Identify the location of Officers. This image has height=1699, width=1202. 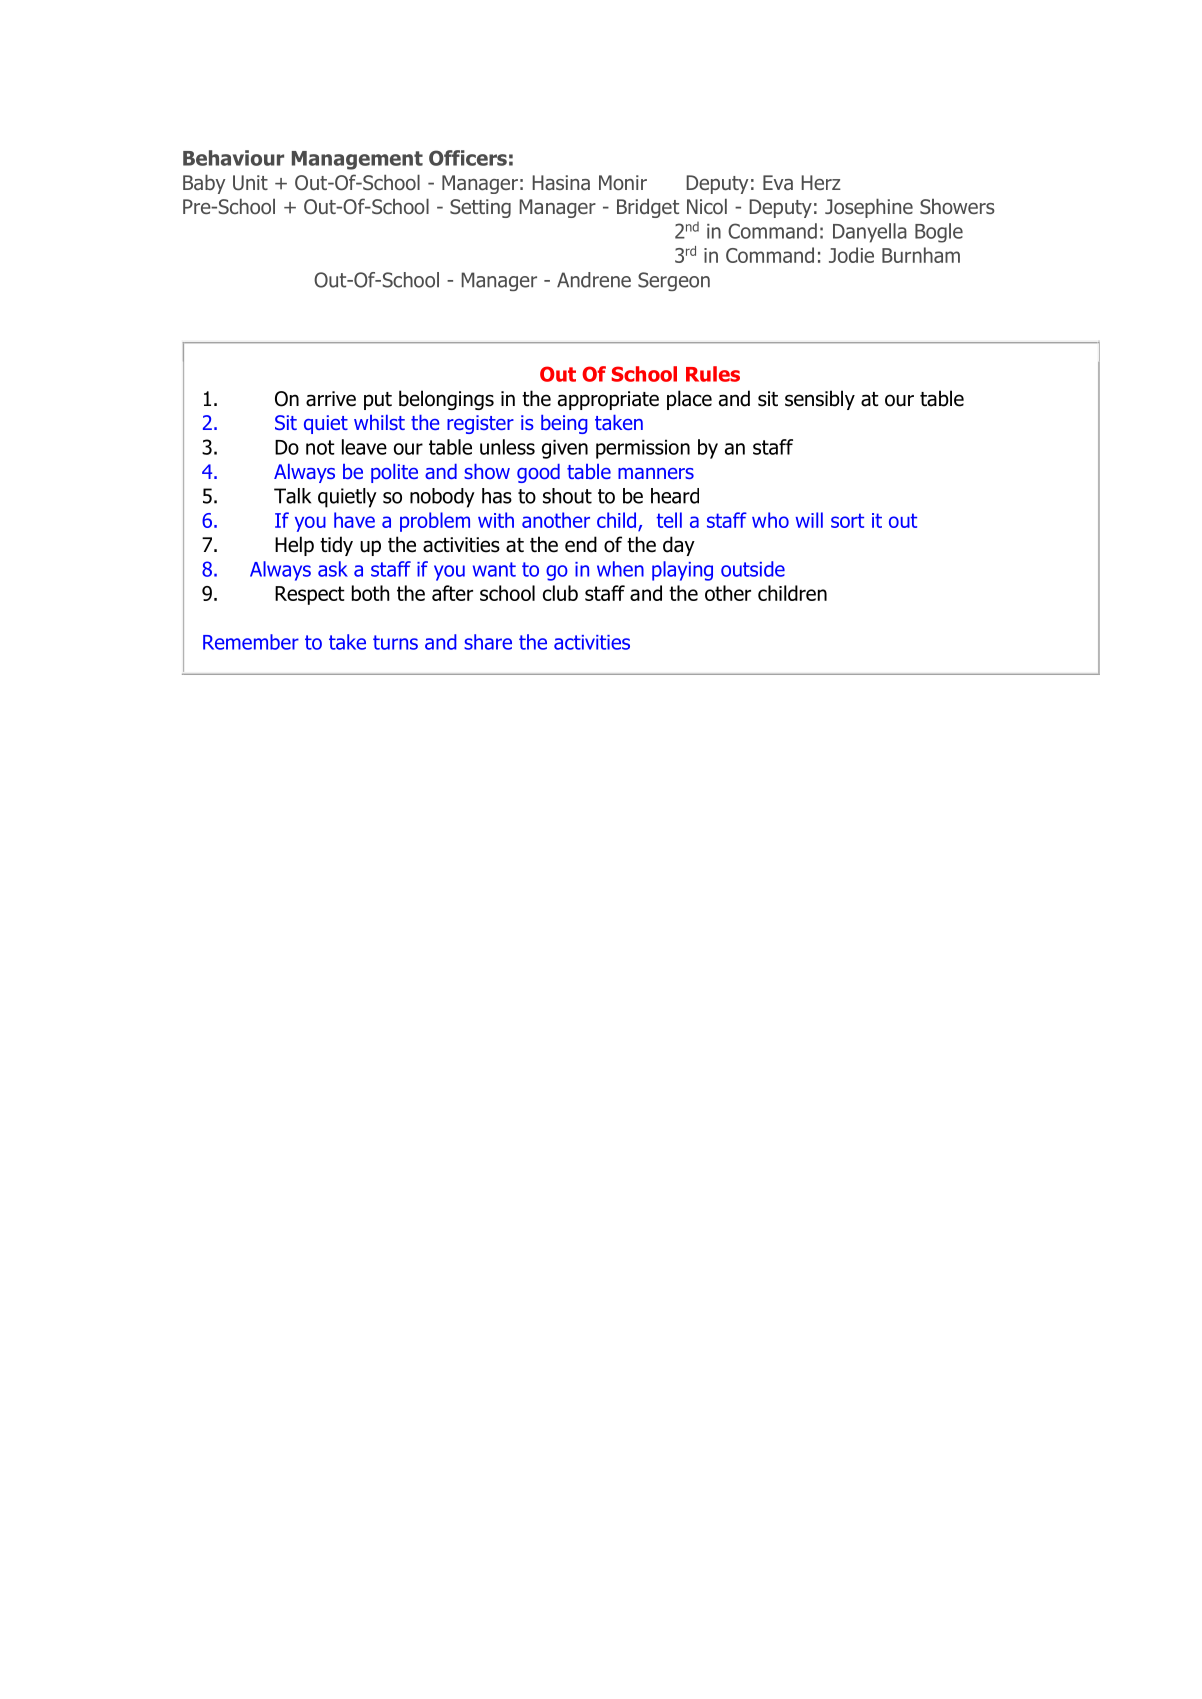
(468, 158).
